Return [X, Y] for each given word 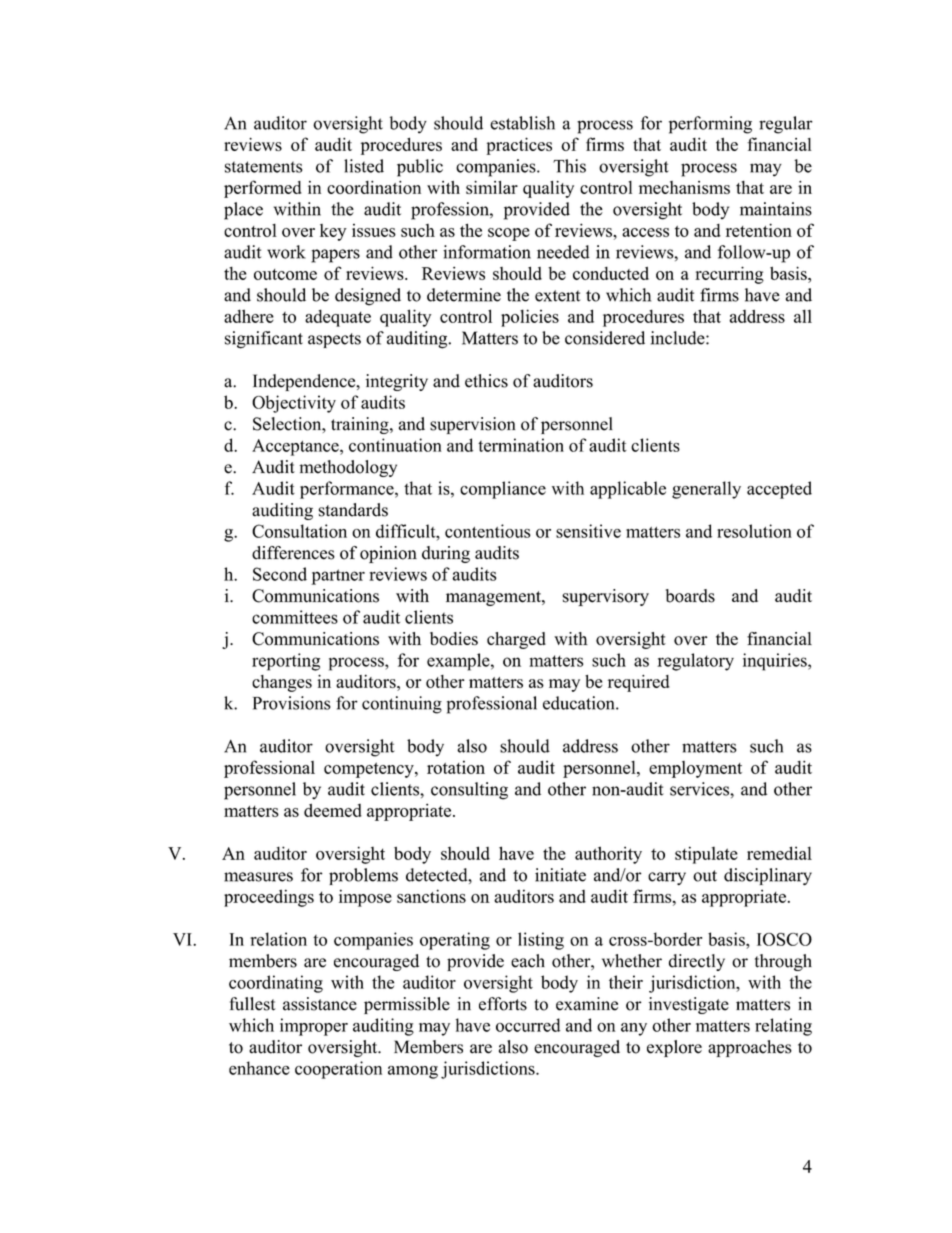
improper [314, 1027]
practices [519, 146]
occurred [528, 1025]
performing [710, 125]
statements [263, 167]
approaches [750, 1048]
